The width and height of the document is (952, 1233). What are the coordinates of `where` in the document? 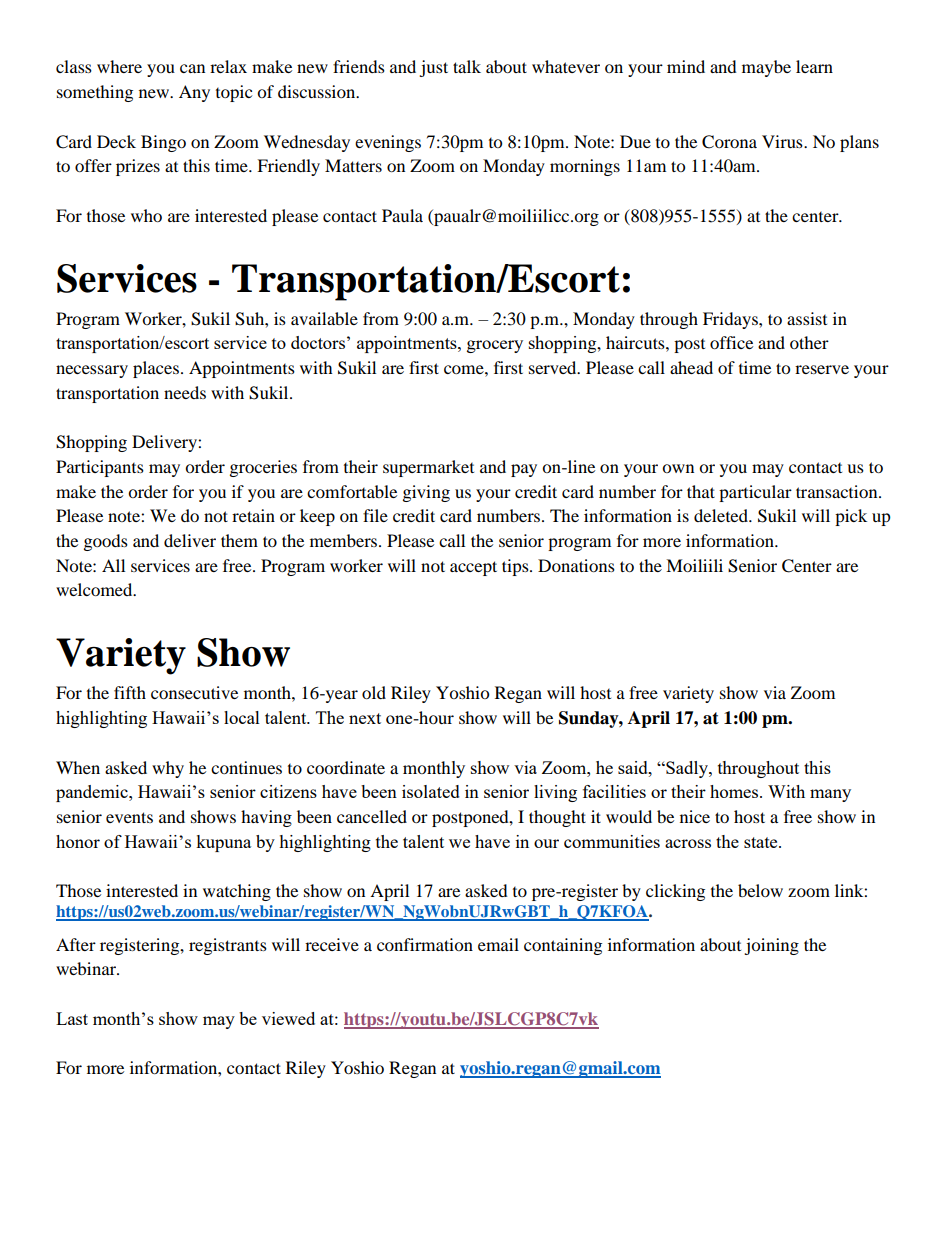 It's located at (119, 66).
